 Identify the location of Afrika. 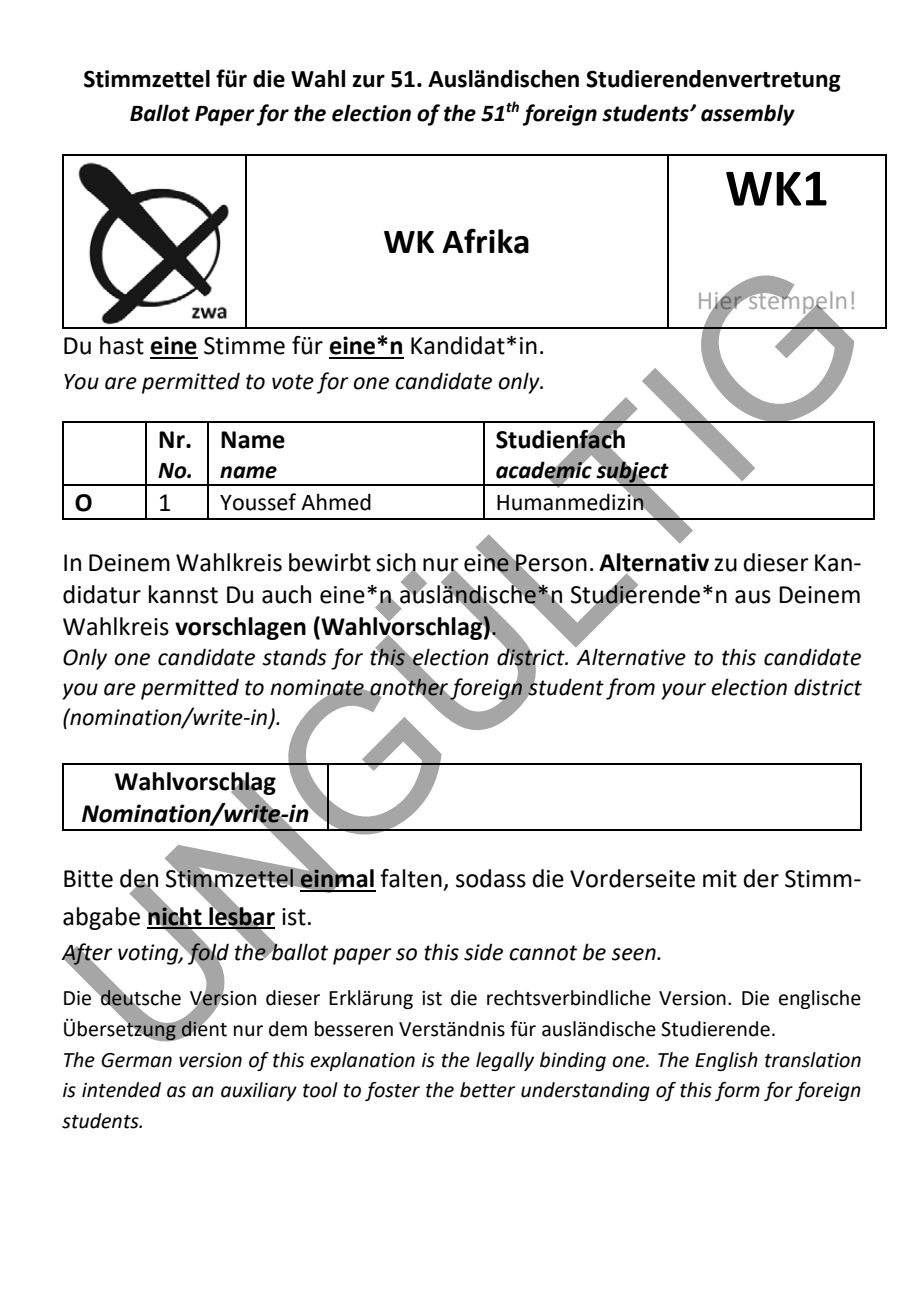
(485, 241).
